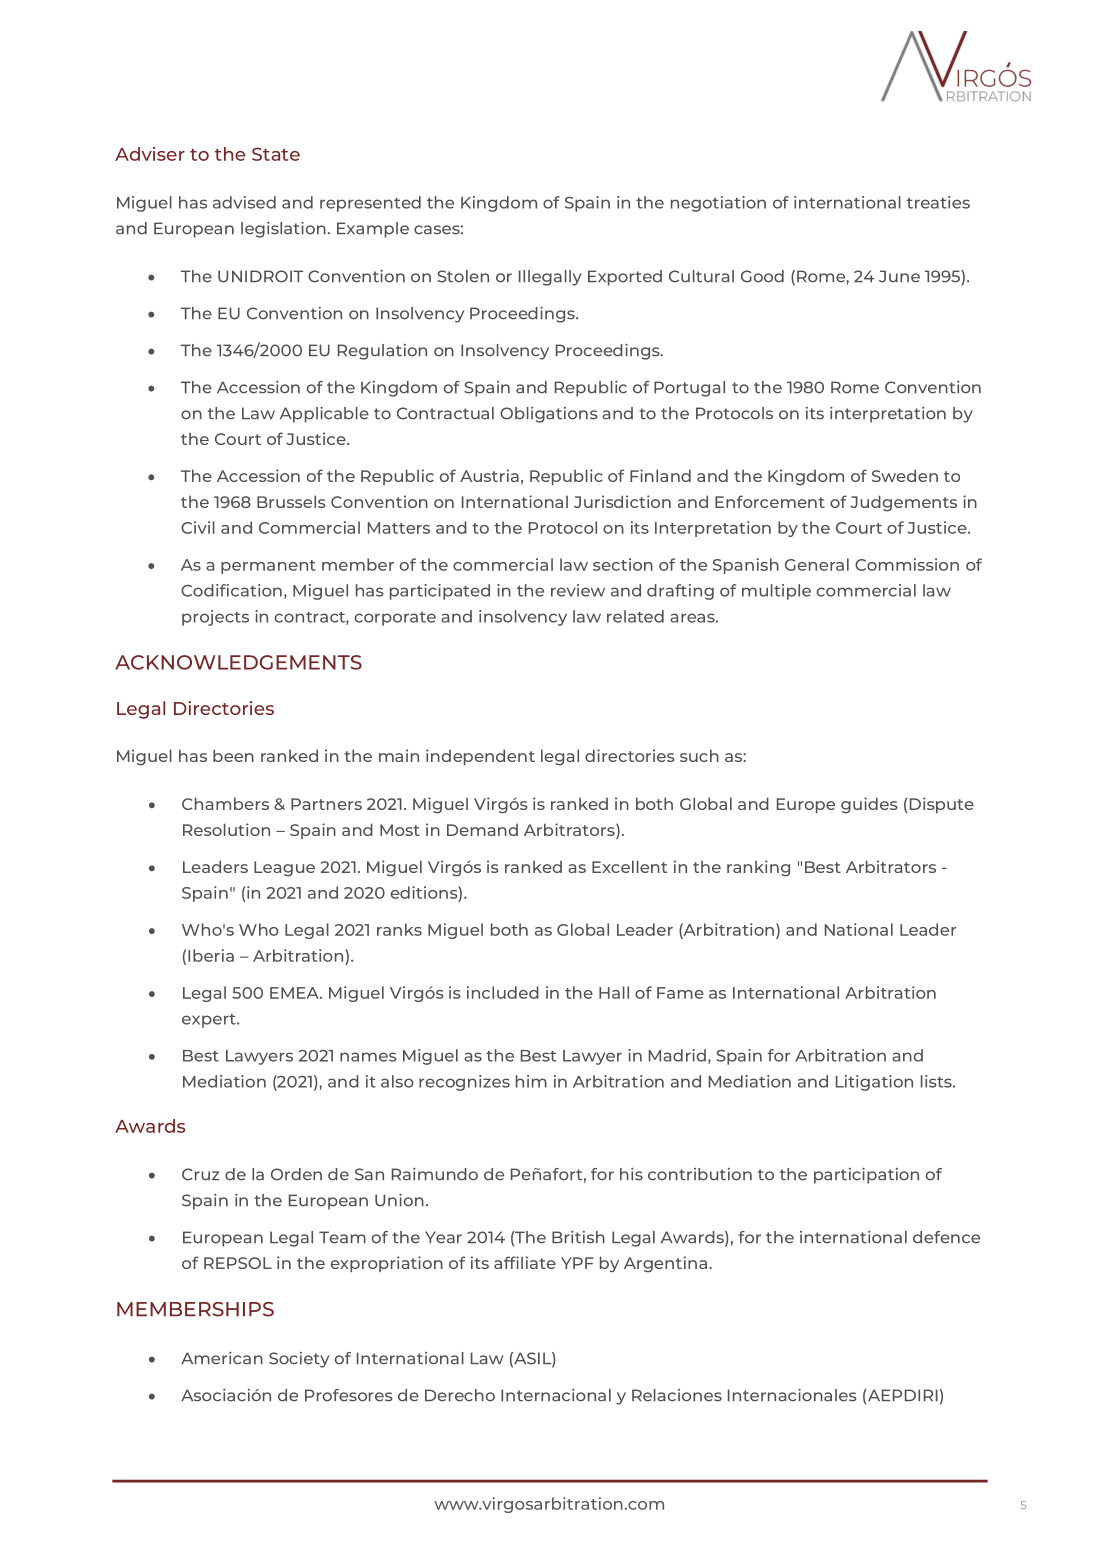 The image size is (1100, 1556). Describe the element at coordinates (874, 1083) in the screenshot. I see `Litigation` at that location.
